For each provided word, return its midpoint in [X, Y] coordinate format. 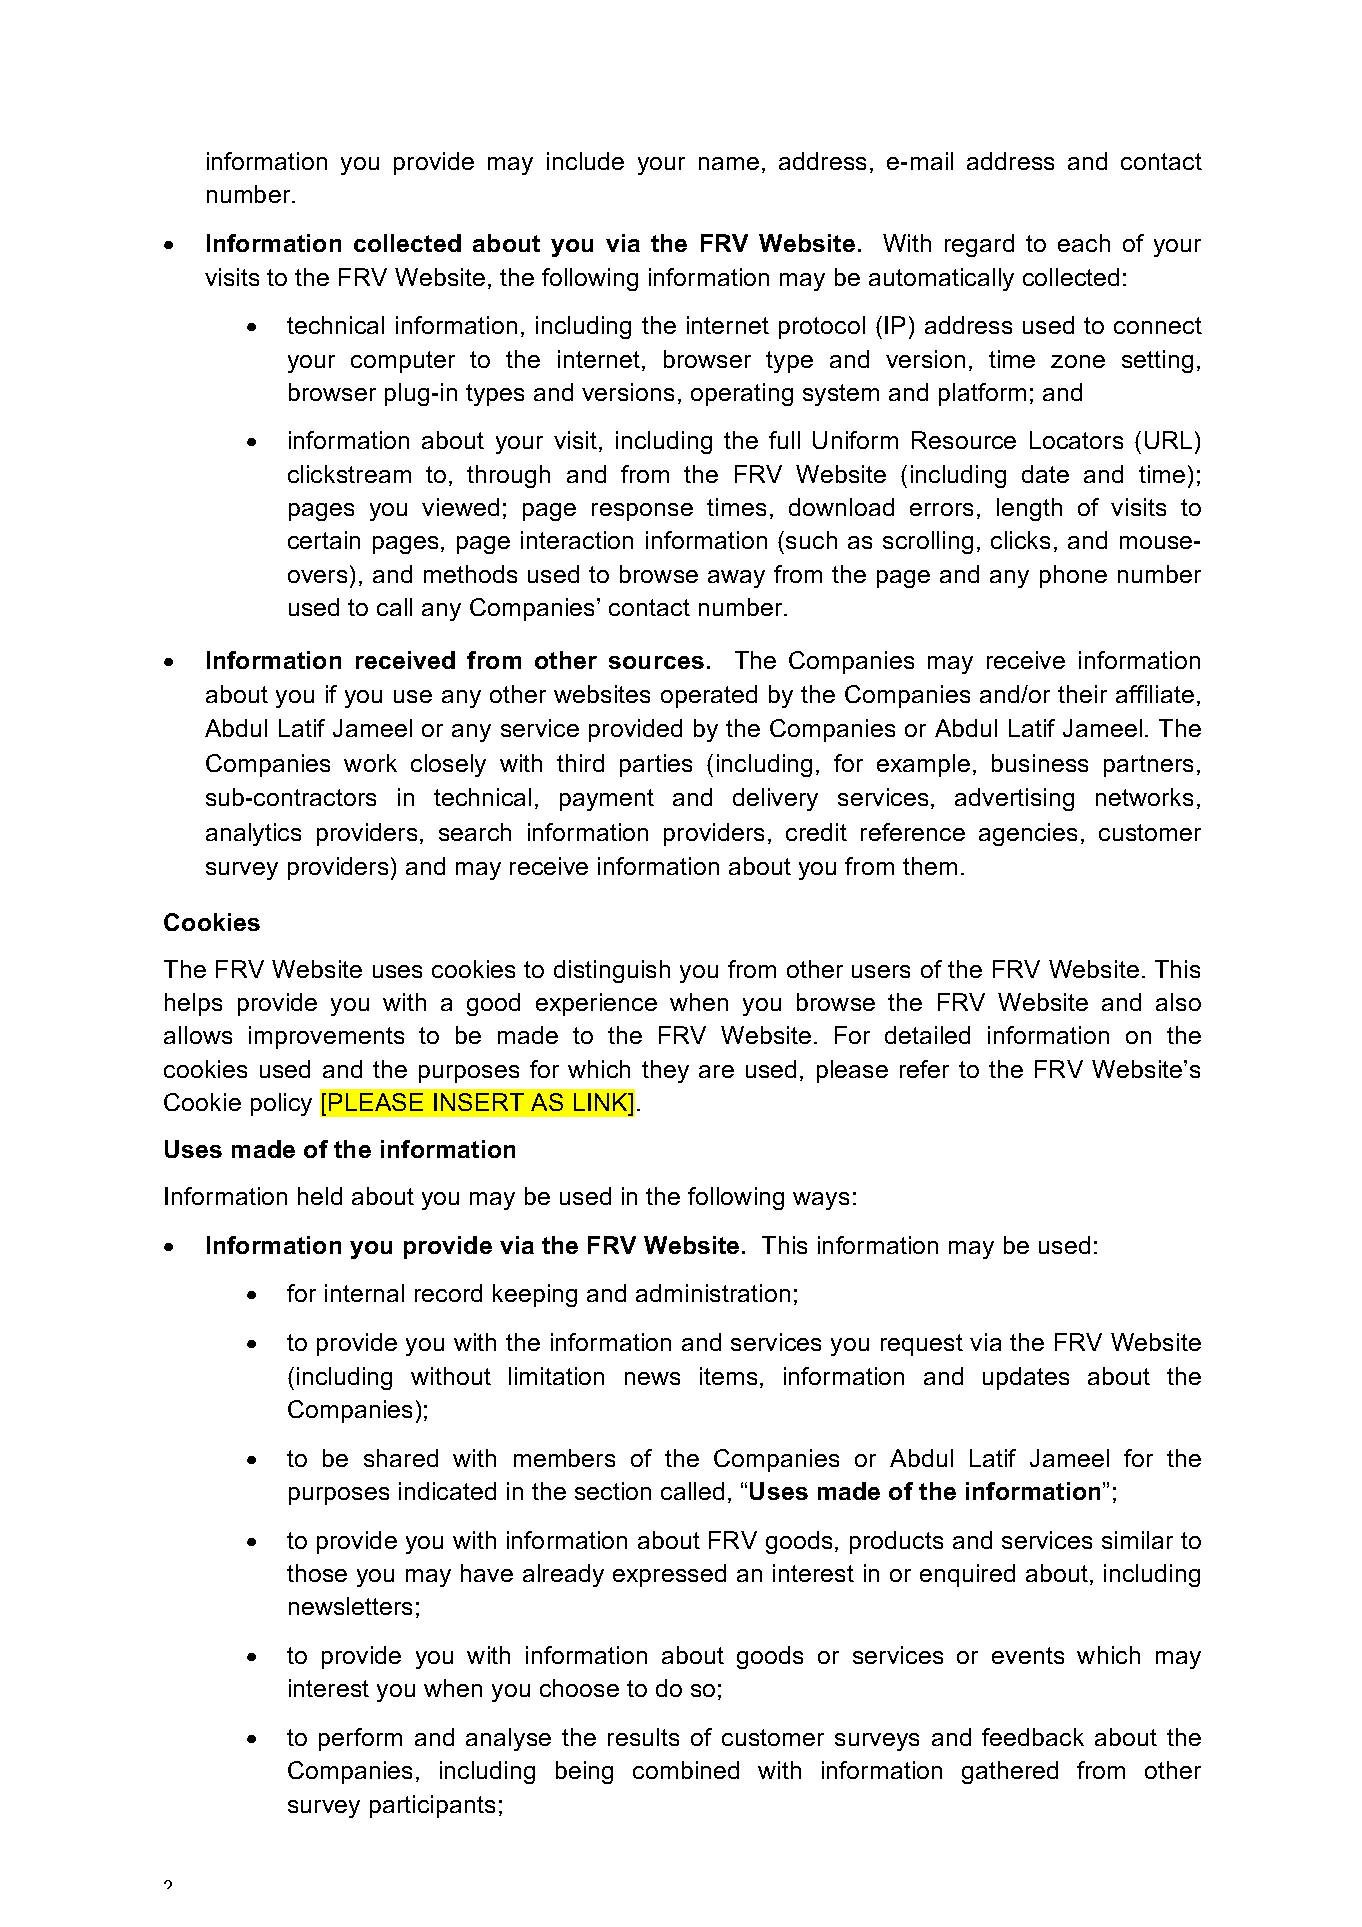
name [729, 163]
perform [360, 1739]
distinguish [612, 971]
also [1178, 1002]
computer [403, 362]
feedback [1033, 1737]
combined [686, 1770]
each [1084, 243]
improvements [326, 1037]
